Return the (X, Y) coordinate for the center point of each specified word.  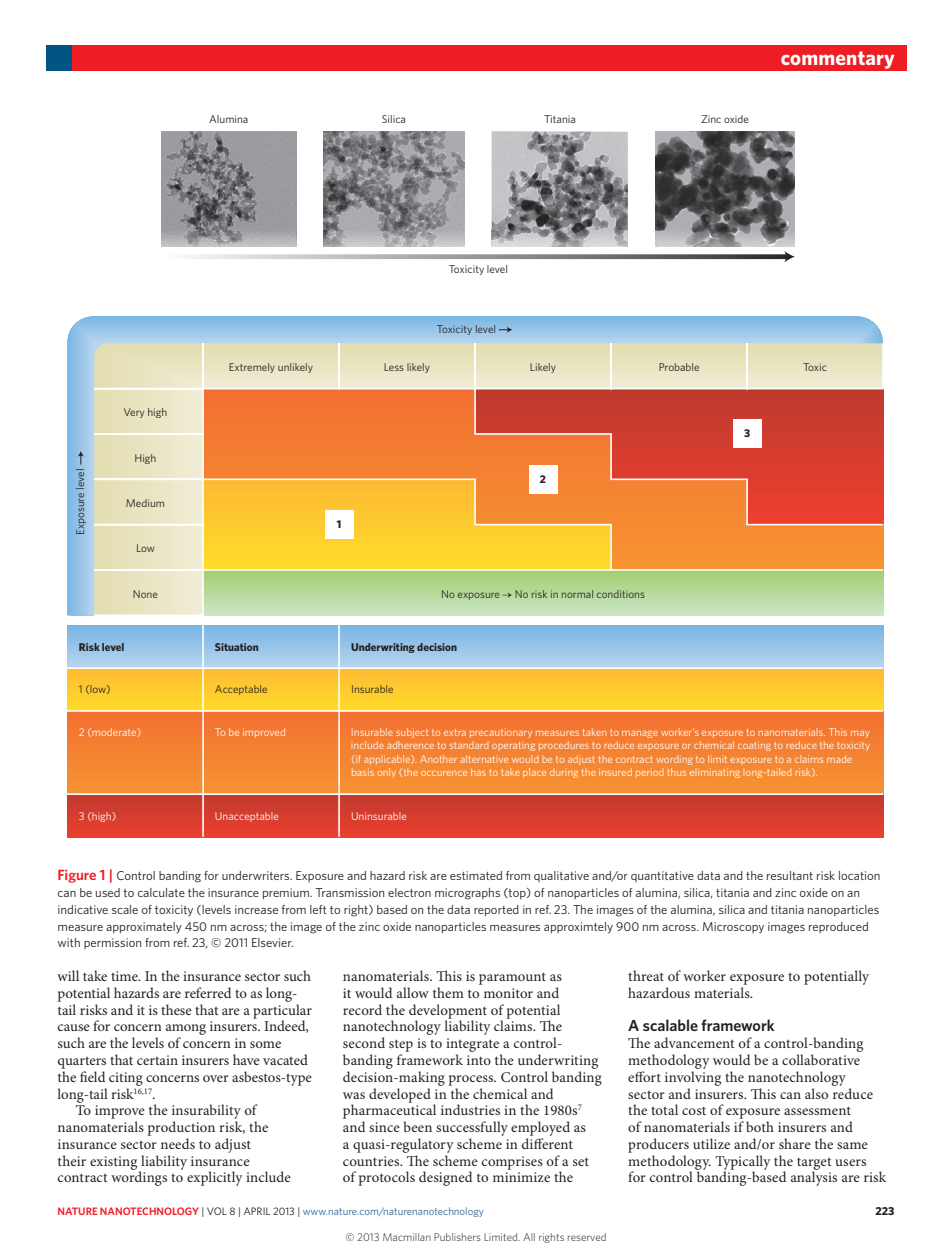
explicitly (215, 1178)
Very (134, 413)
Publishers (457, 1237)
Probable (679, 367)
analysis (814, 1177)
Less (394, 367)
